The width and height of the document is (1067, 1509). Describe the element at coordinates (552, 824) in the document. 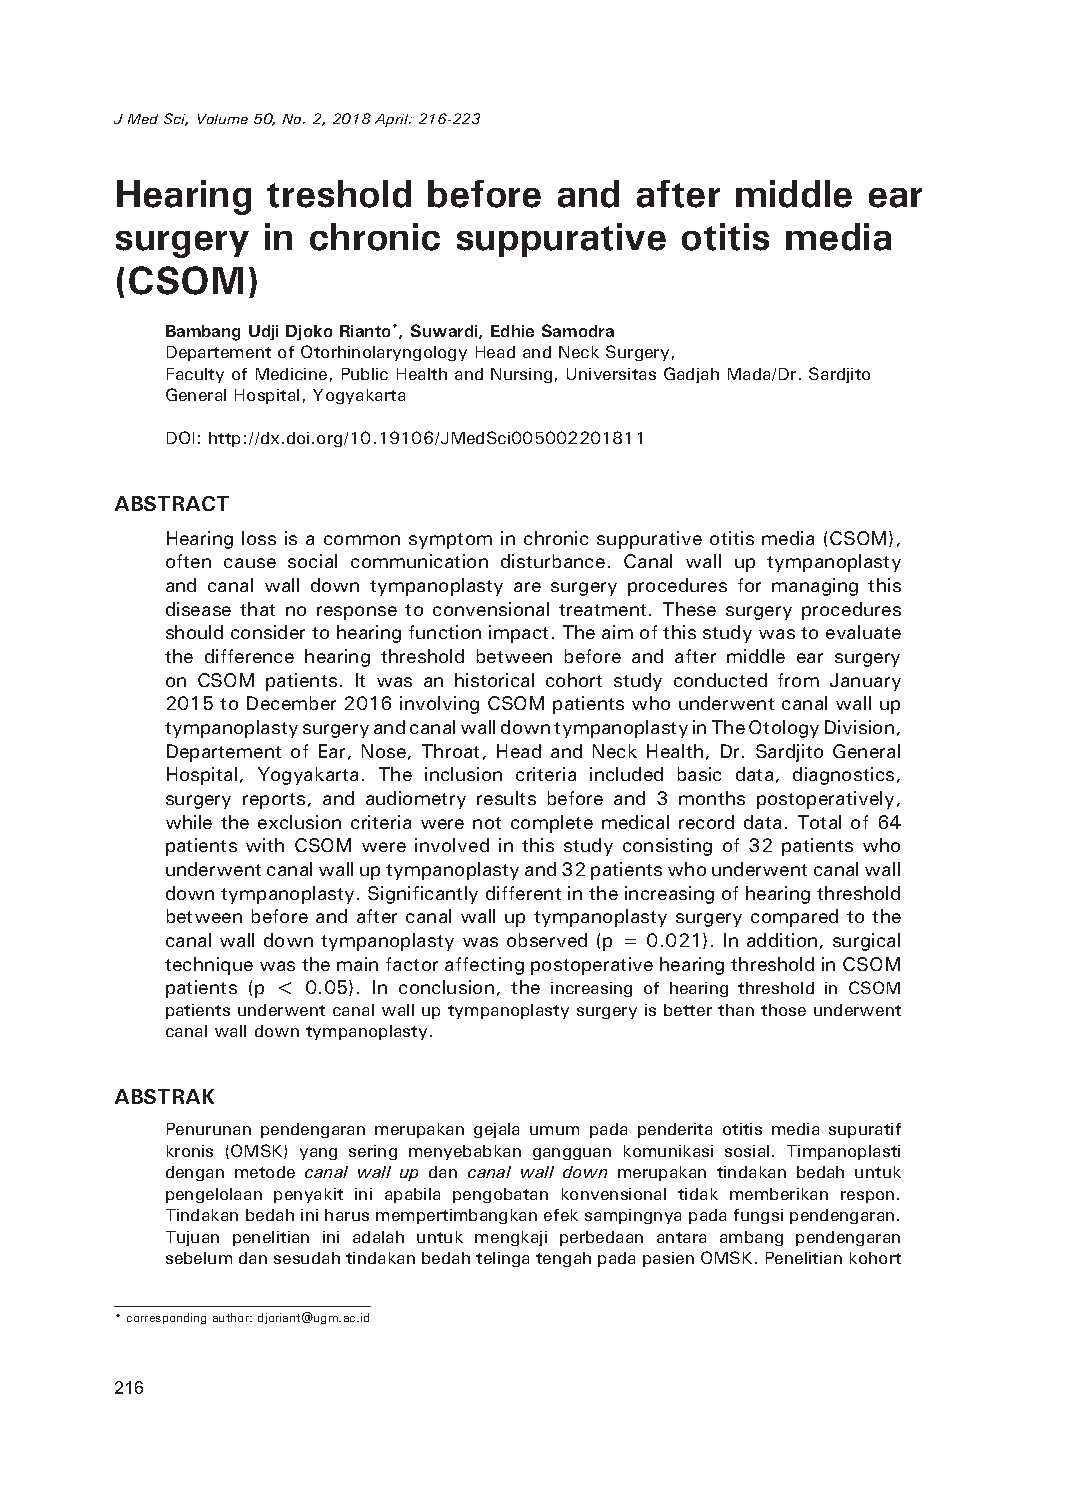

I see `complete` at that location.
